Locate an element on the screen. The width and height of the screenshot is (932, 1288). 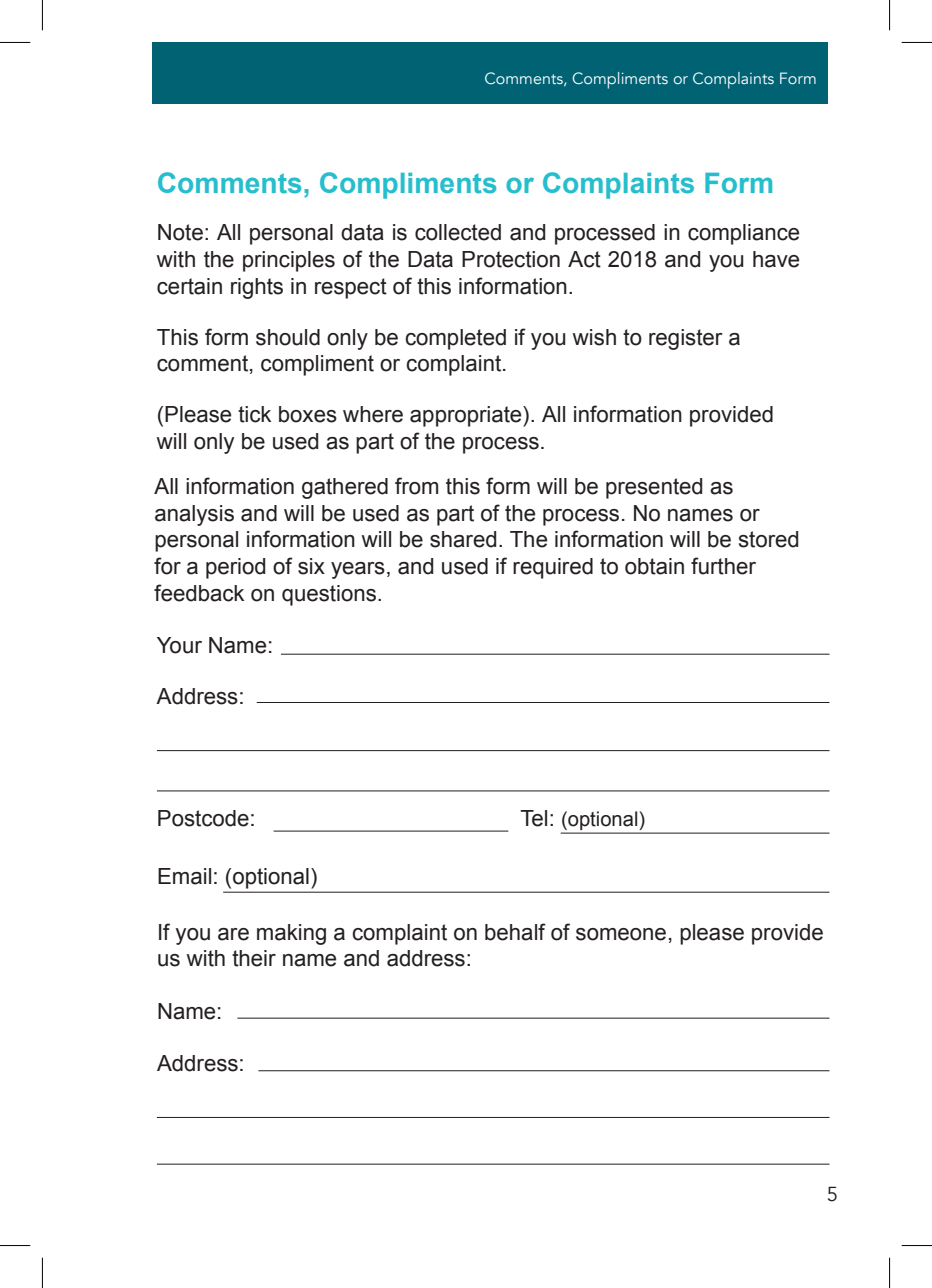
obtain is located at coordinates (654, 566).
